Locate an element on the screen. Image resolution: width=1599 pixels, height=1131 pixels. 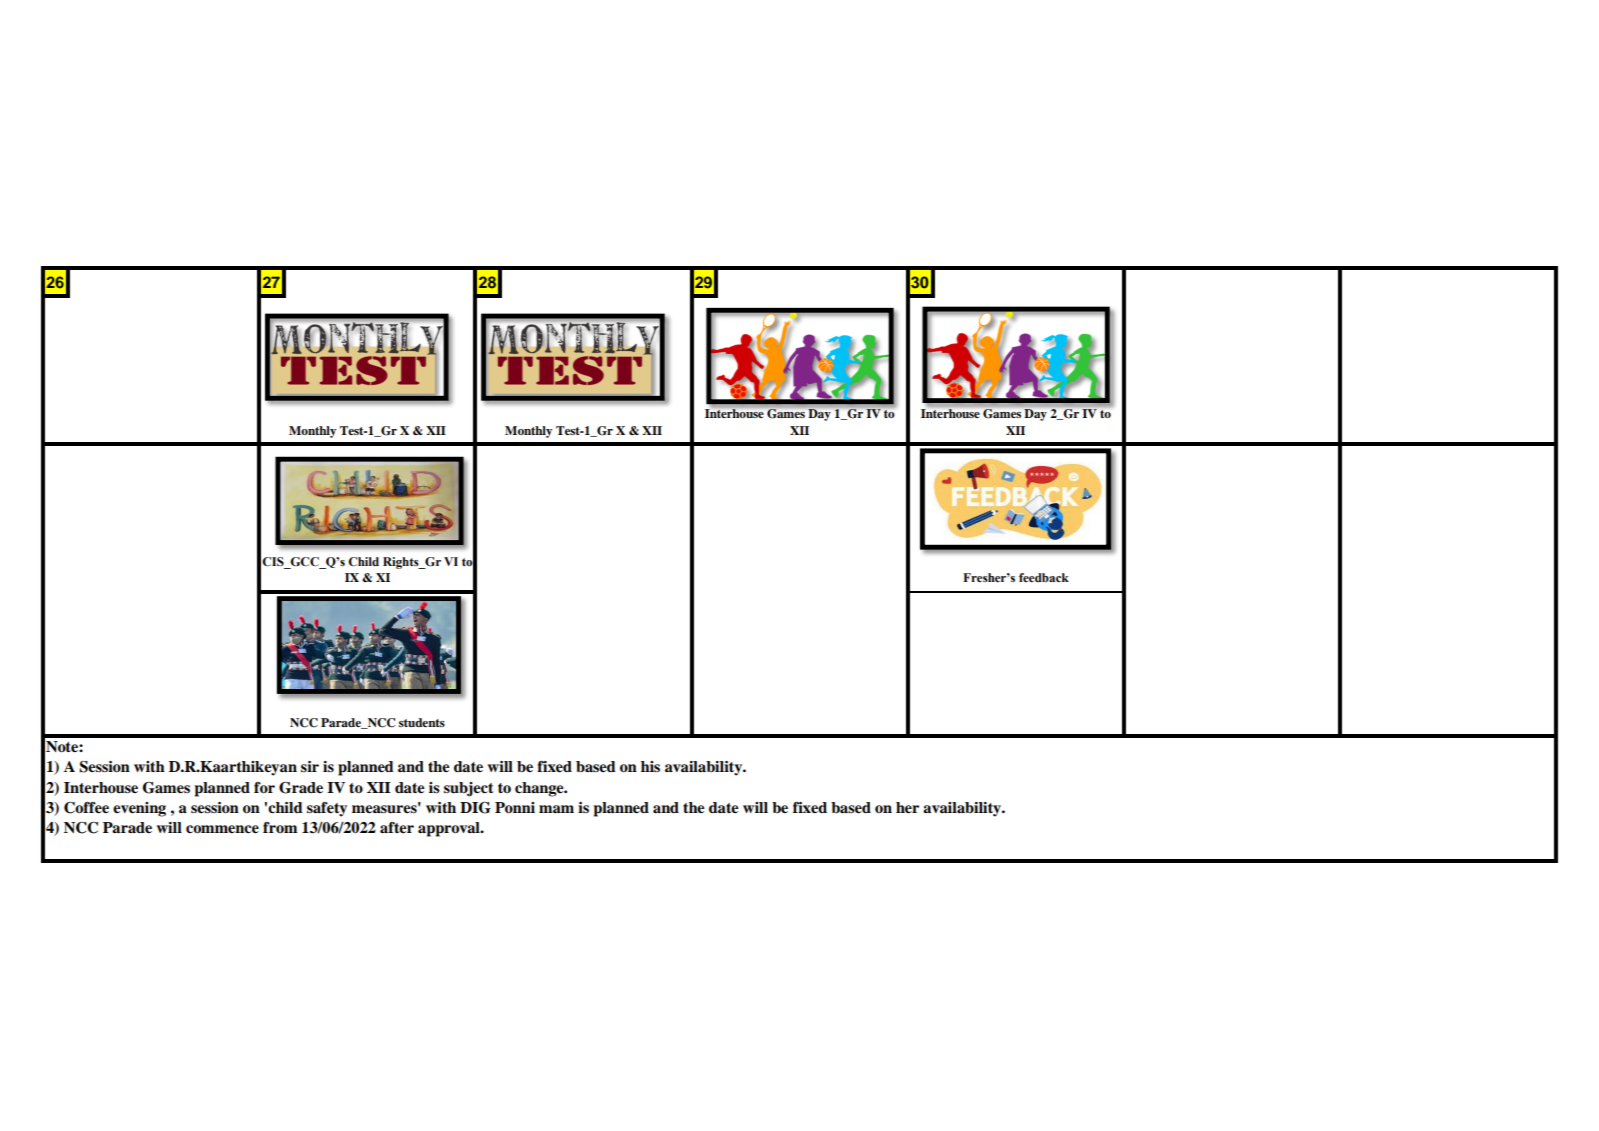
DIG is located at coordinates (475, 808).
